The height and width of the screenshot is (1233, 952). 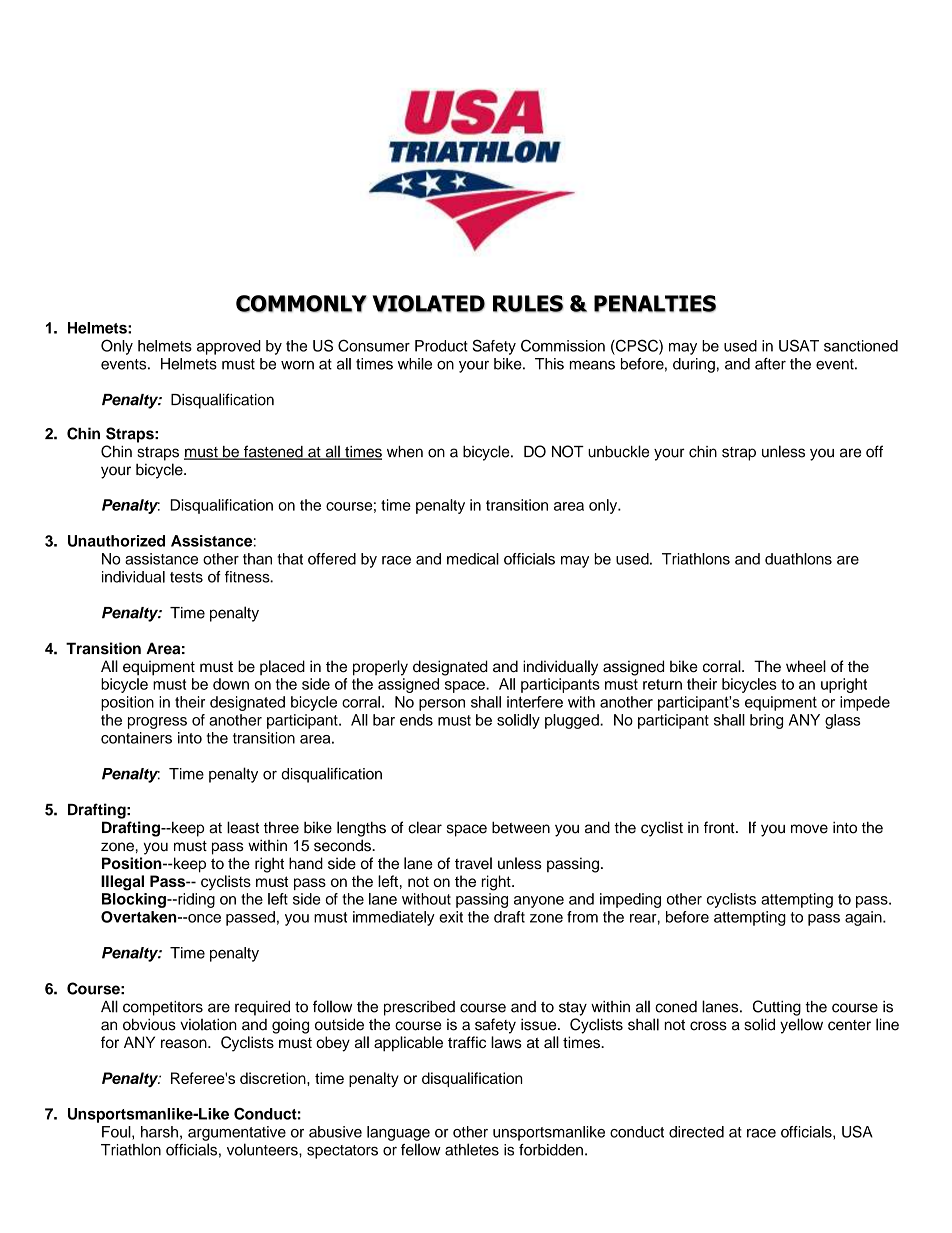 I want to click on interfere, so click(x=535, y=702).
